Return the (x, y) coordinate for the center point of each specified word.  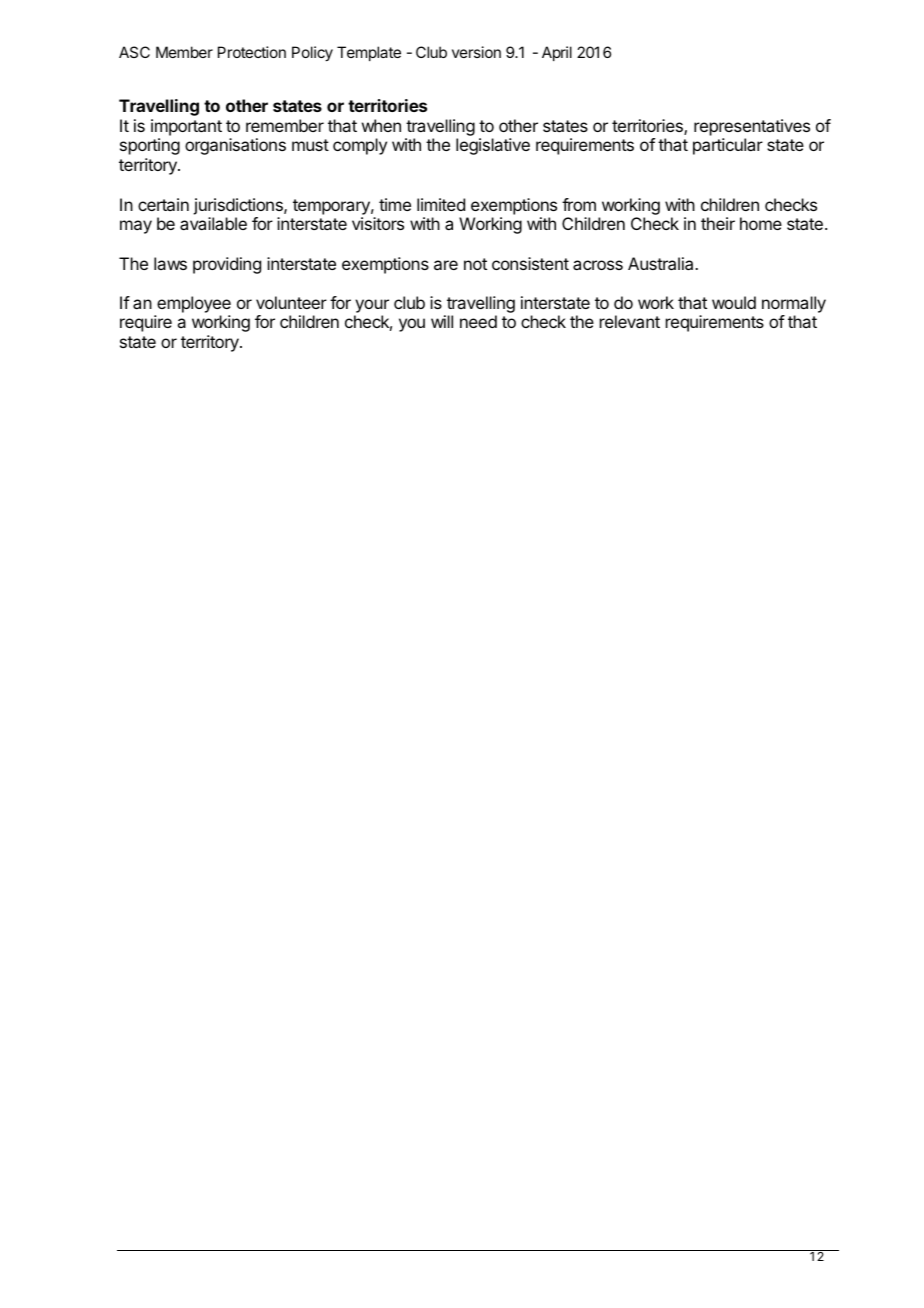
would (734, 302)
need (478, 321)
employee (194, 304)
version (476, 52)
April (557, 53)
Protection (252, 52)
